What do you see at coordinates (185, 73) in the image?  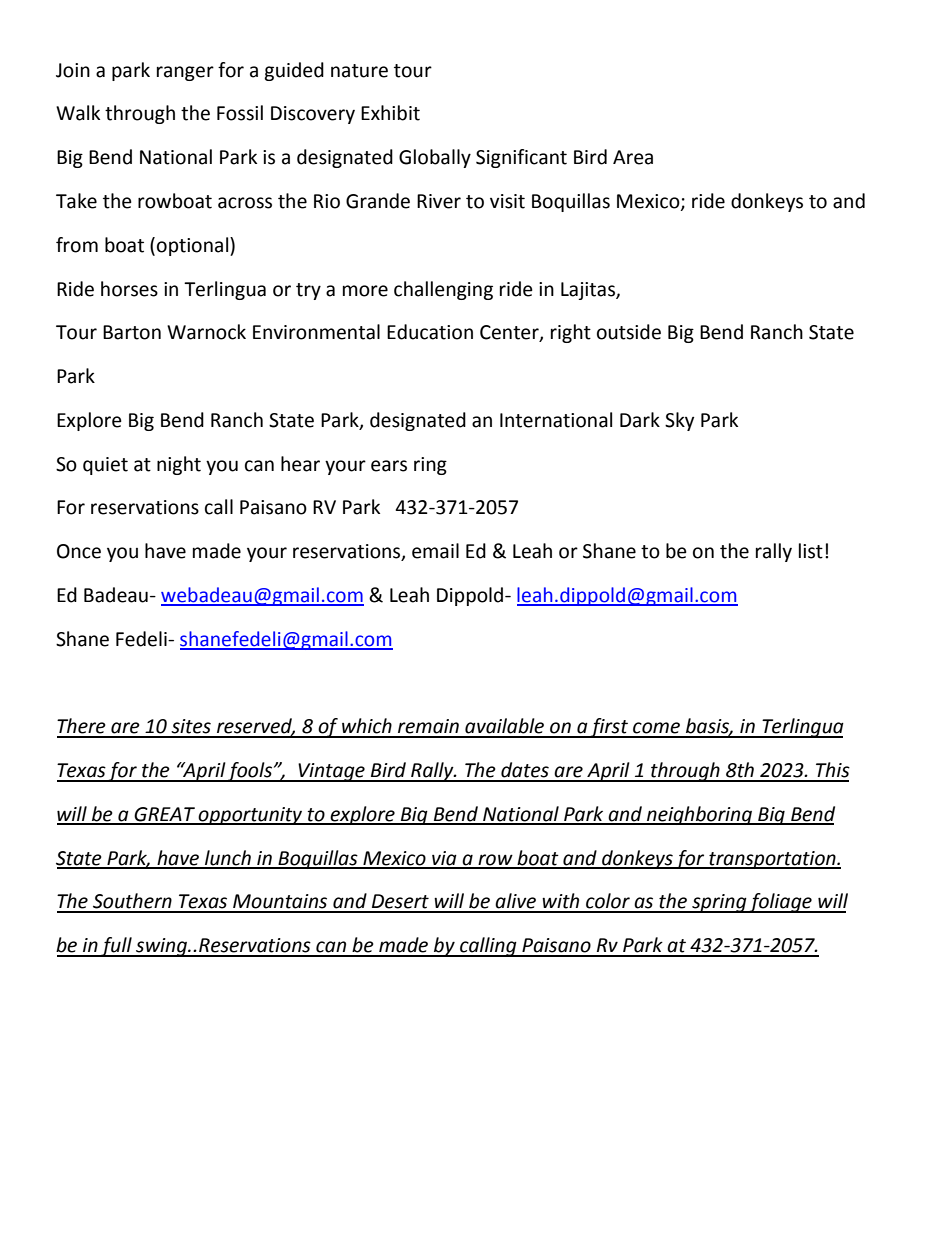 I see `ranger` at bounding box center [185, 73].
